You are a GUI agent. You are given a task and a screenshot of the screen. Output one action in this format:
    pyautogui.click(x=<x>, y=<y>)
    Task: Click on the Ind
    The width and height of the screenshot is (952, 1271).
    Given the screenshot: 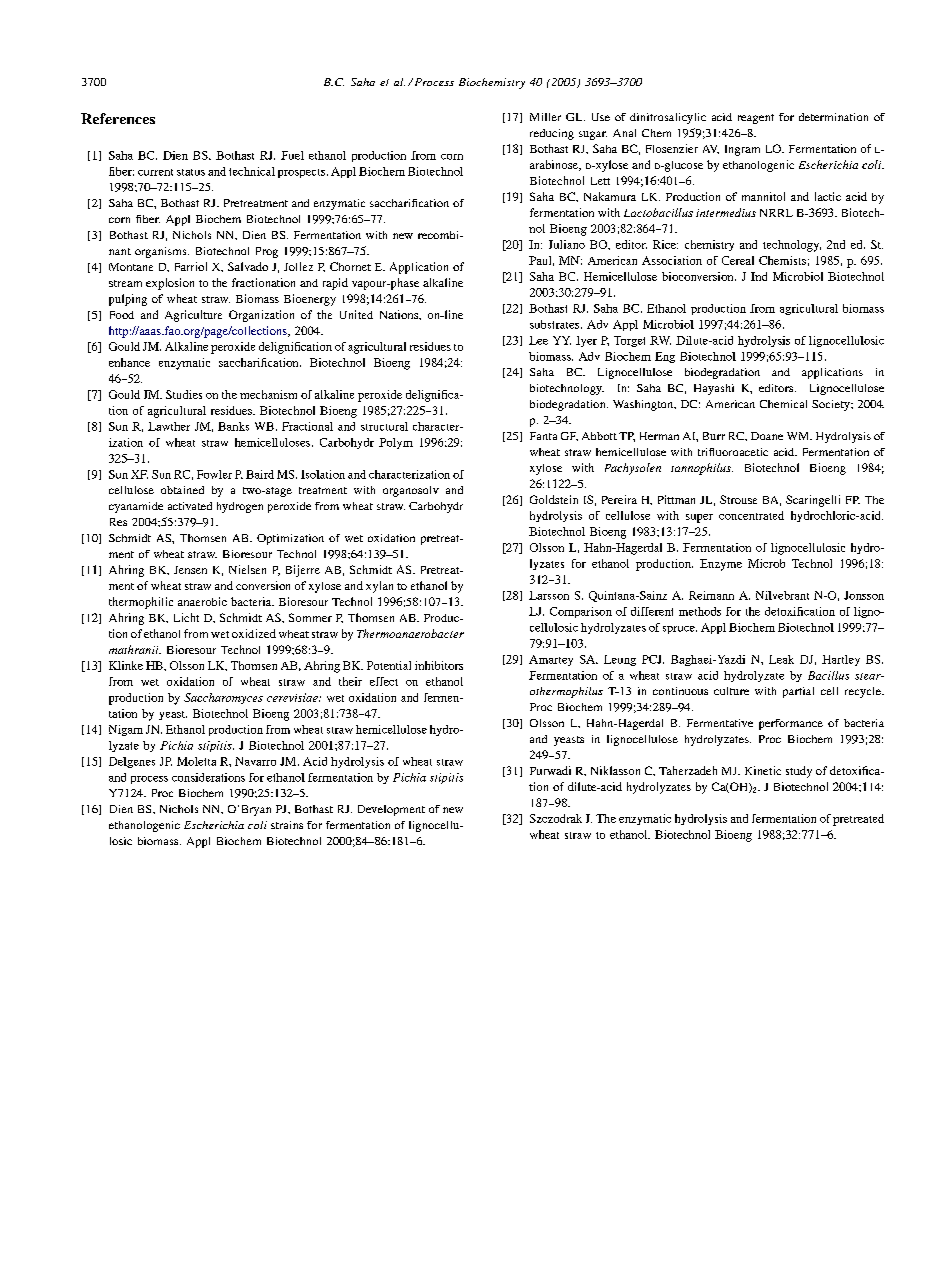 What is the action you would take?
    pyautogui.click(x=759, y=276)
